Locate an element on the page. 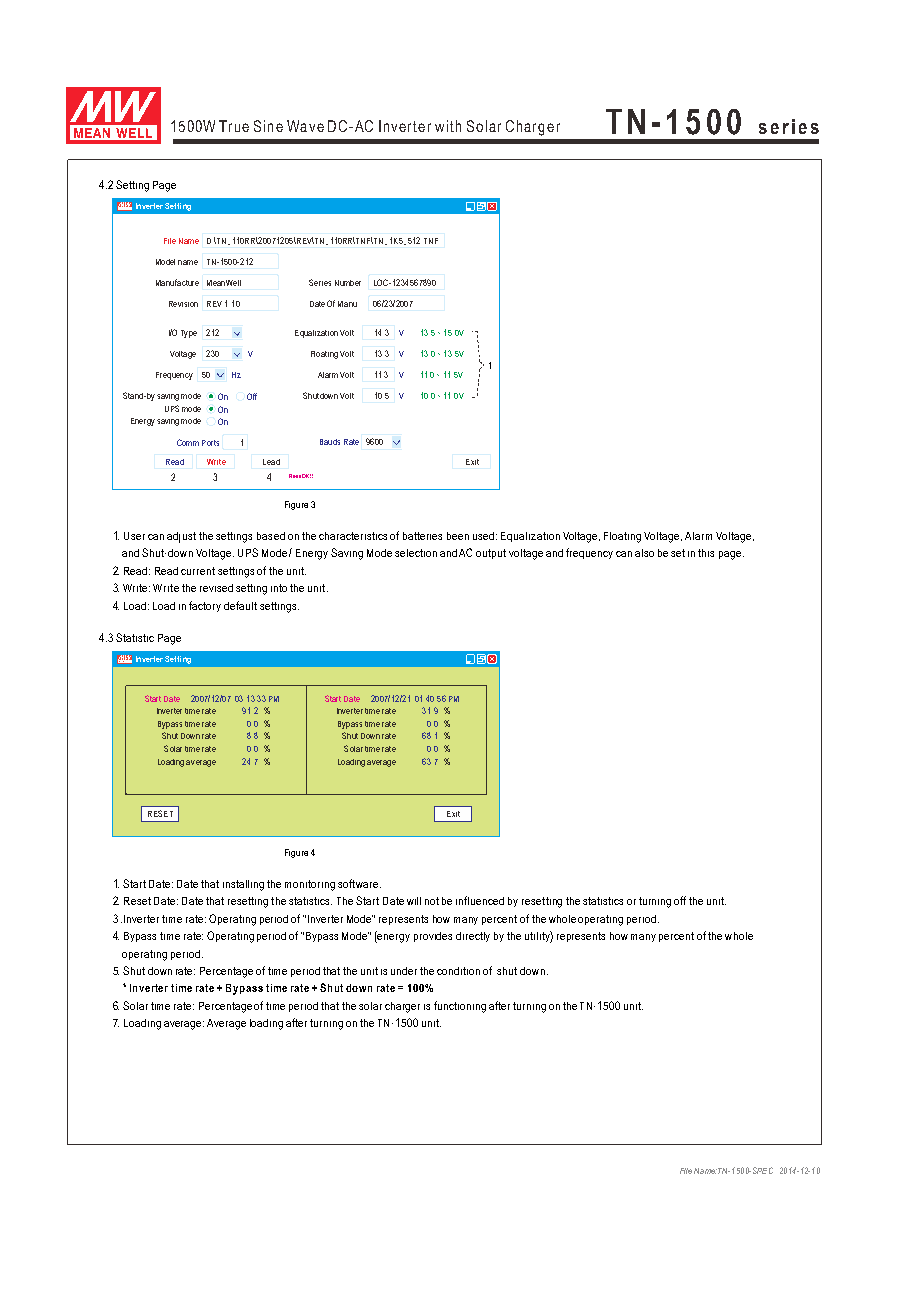 The width and height of the document is (924, 1308). with is located at coordinates (448, 126).
